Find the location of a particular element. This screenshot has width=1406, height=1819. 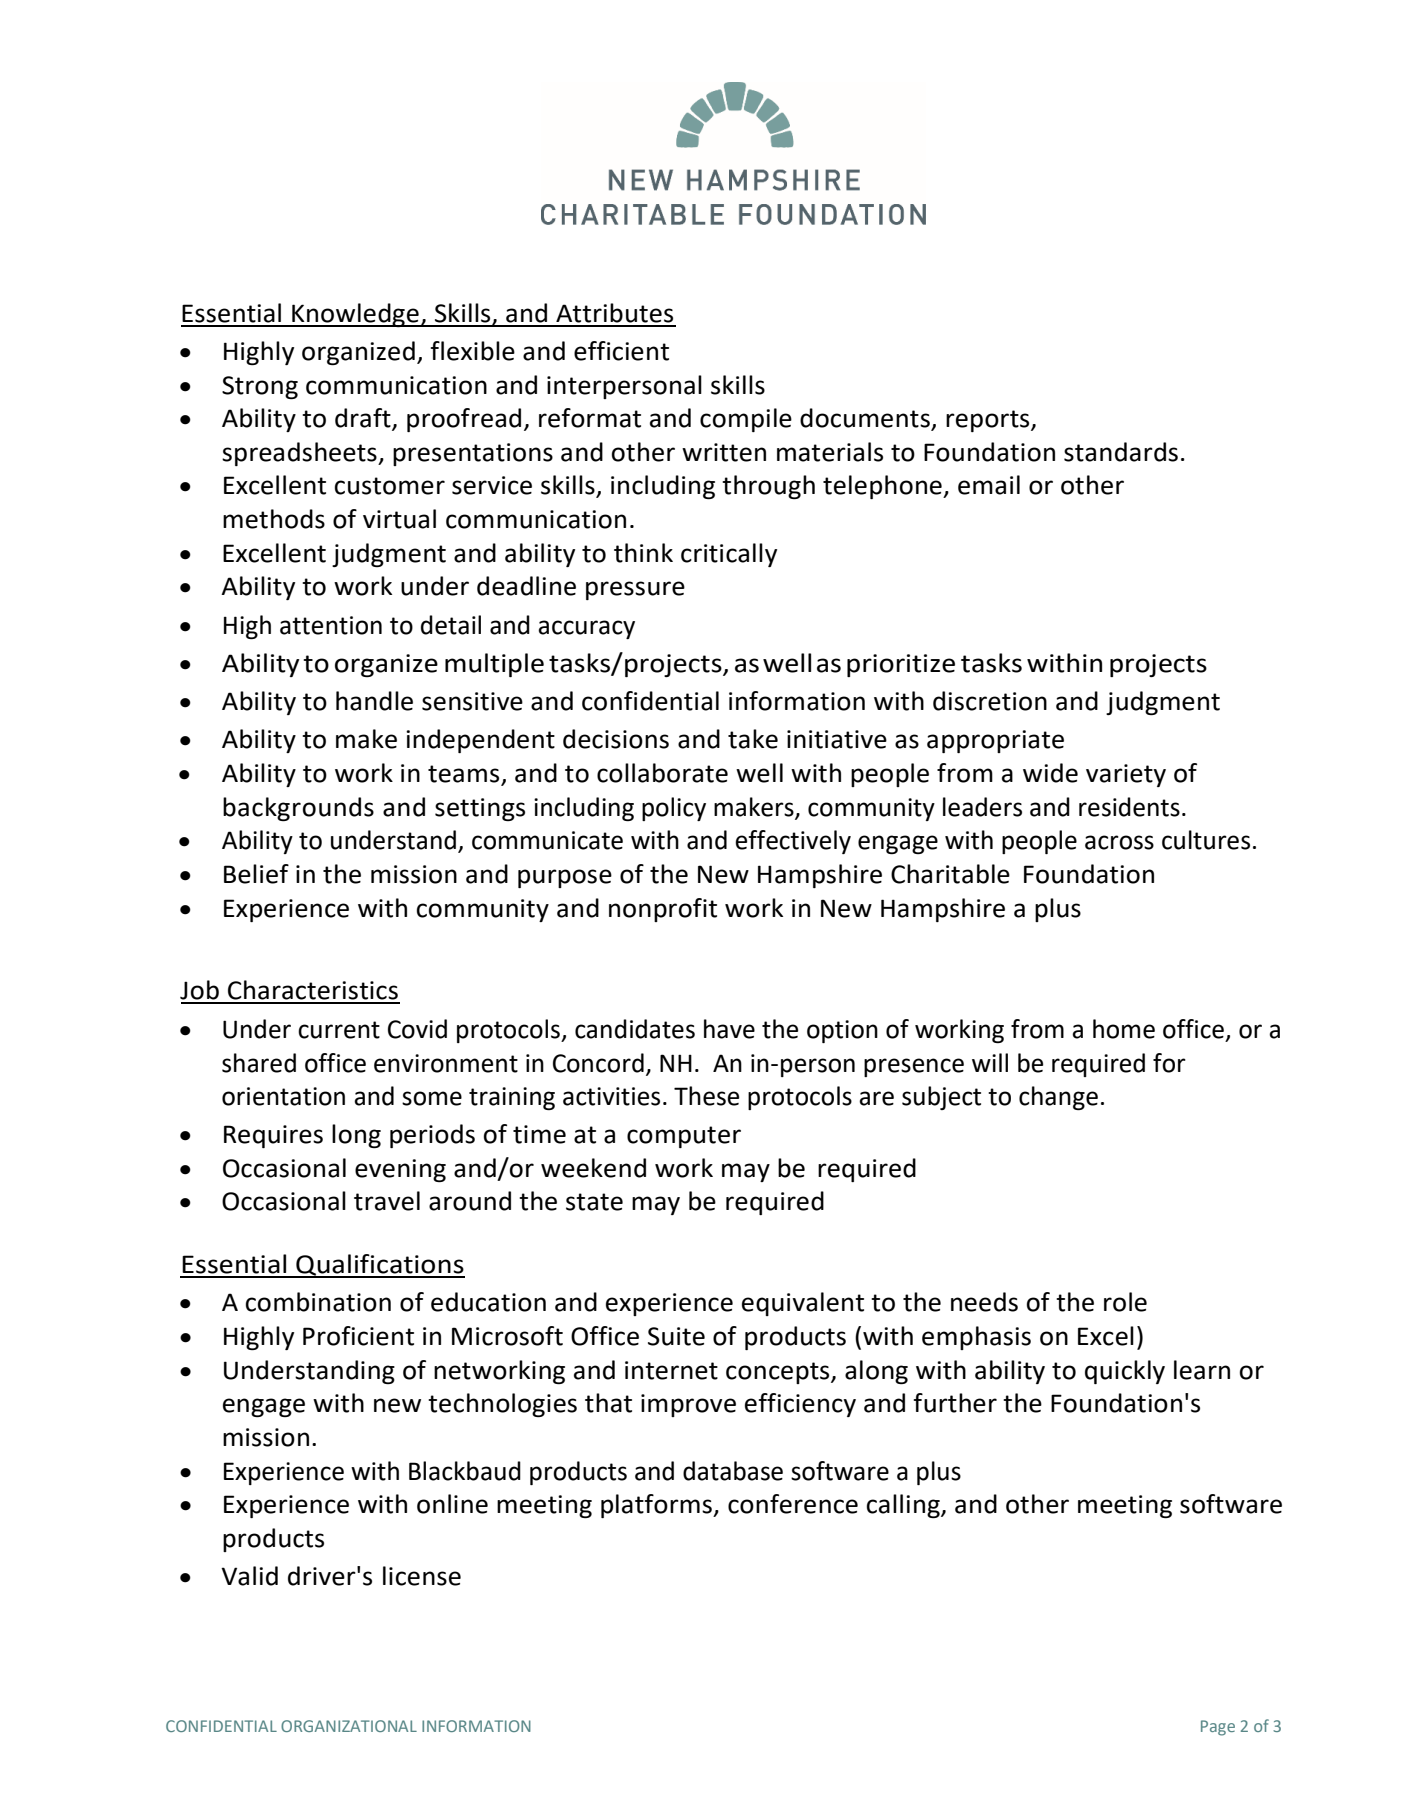

standards is located at coordinates (1121, 452).
